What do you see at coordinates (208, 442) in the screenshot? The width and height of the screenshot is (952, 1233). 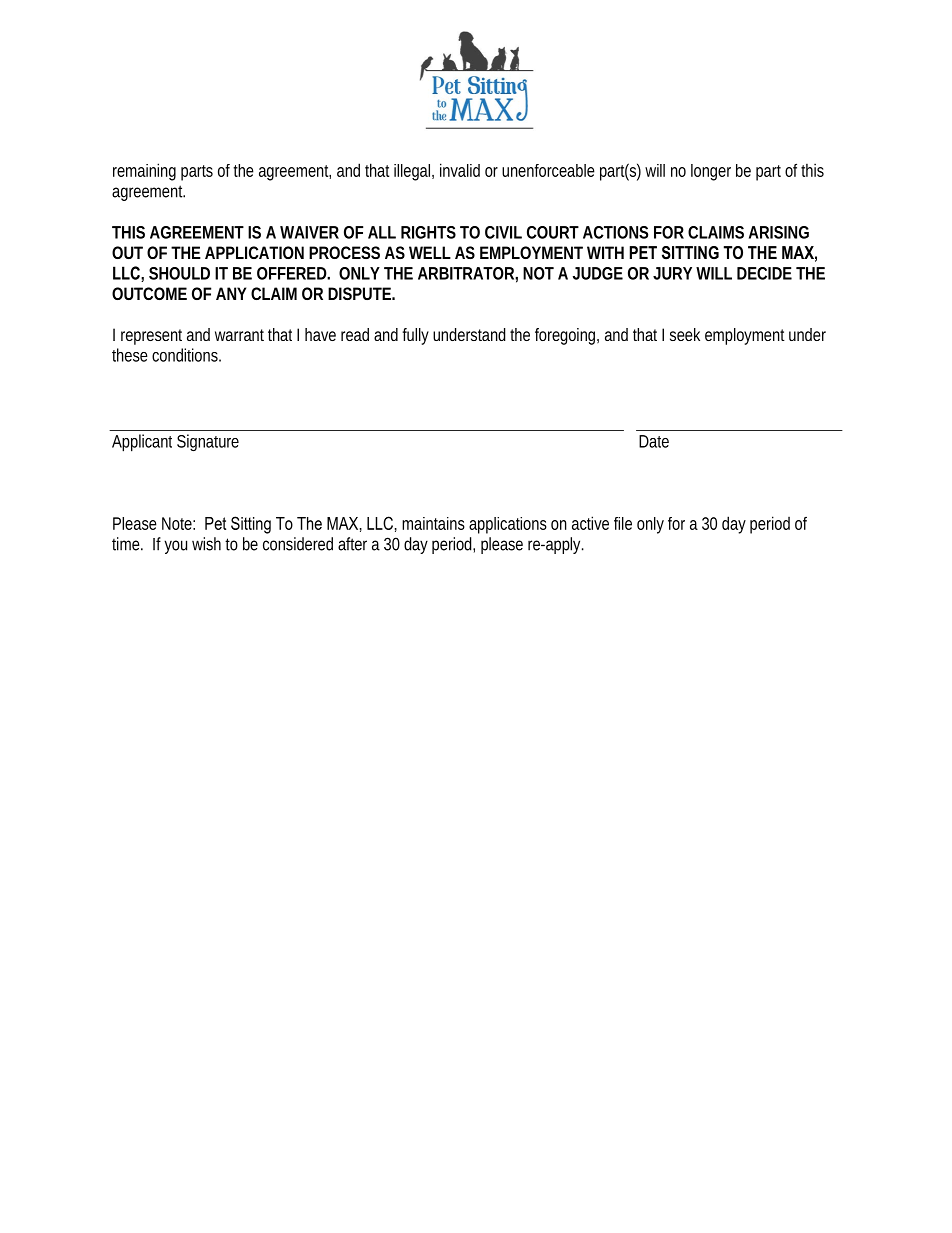 I see `Signature` at bounding box center [208, 442].
